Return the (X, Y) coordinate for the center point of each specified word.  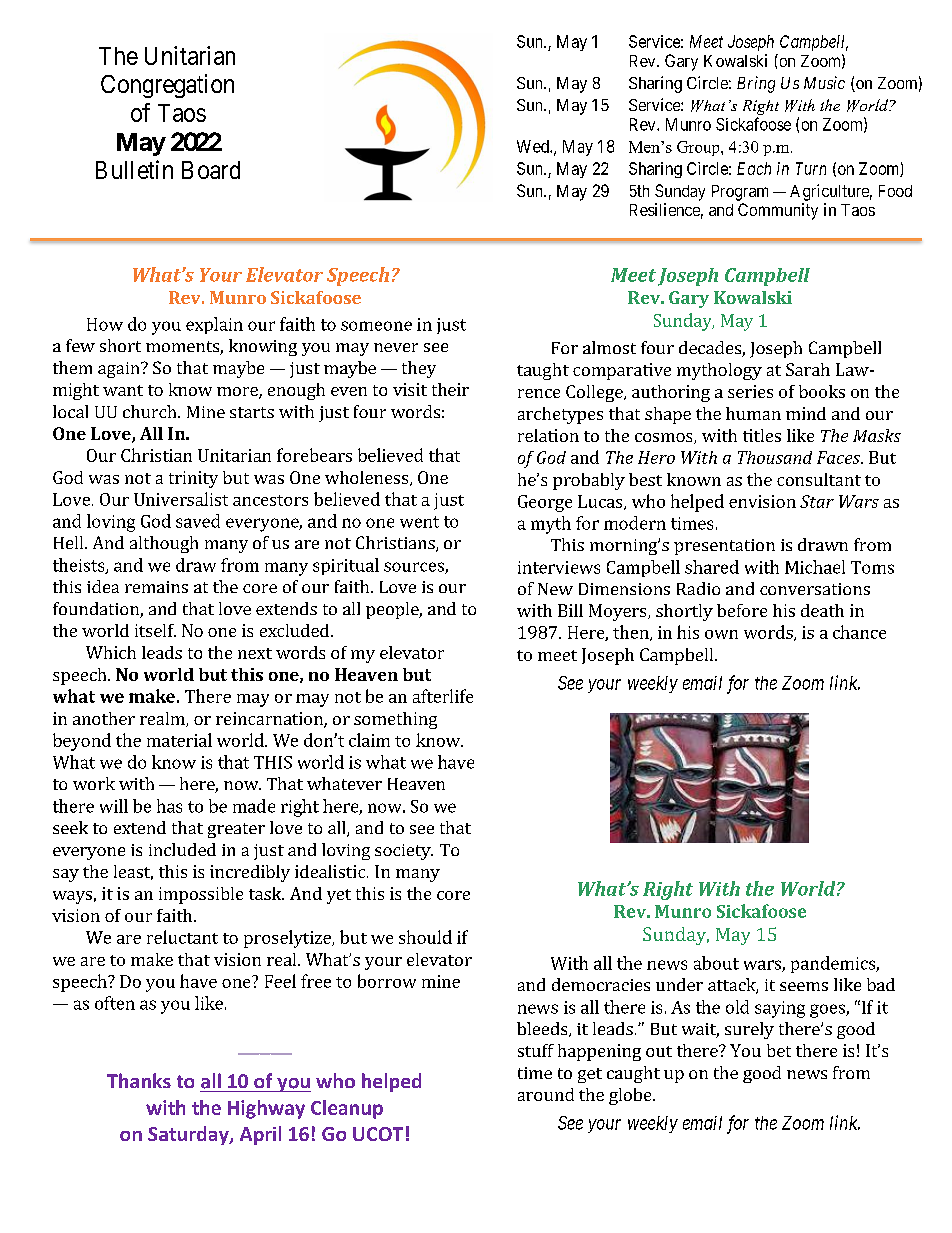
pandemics (834, 964)
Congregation (167, 86)
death (822, 610)
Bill (570, 610)
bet (779, 1050)
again (120, 370)
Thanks (139, 1080)
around (546, 1094)
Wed (534, 146)
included (182, 849)
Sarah (808, 369)
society (404, 852)
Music (824, 82)
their (450, 389)
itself (155, 630)
